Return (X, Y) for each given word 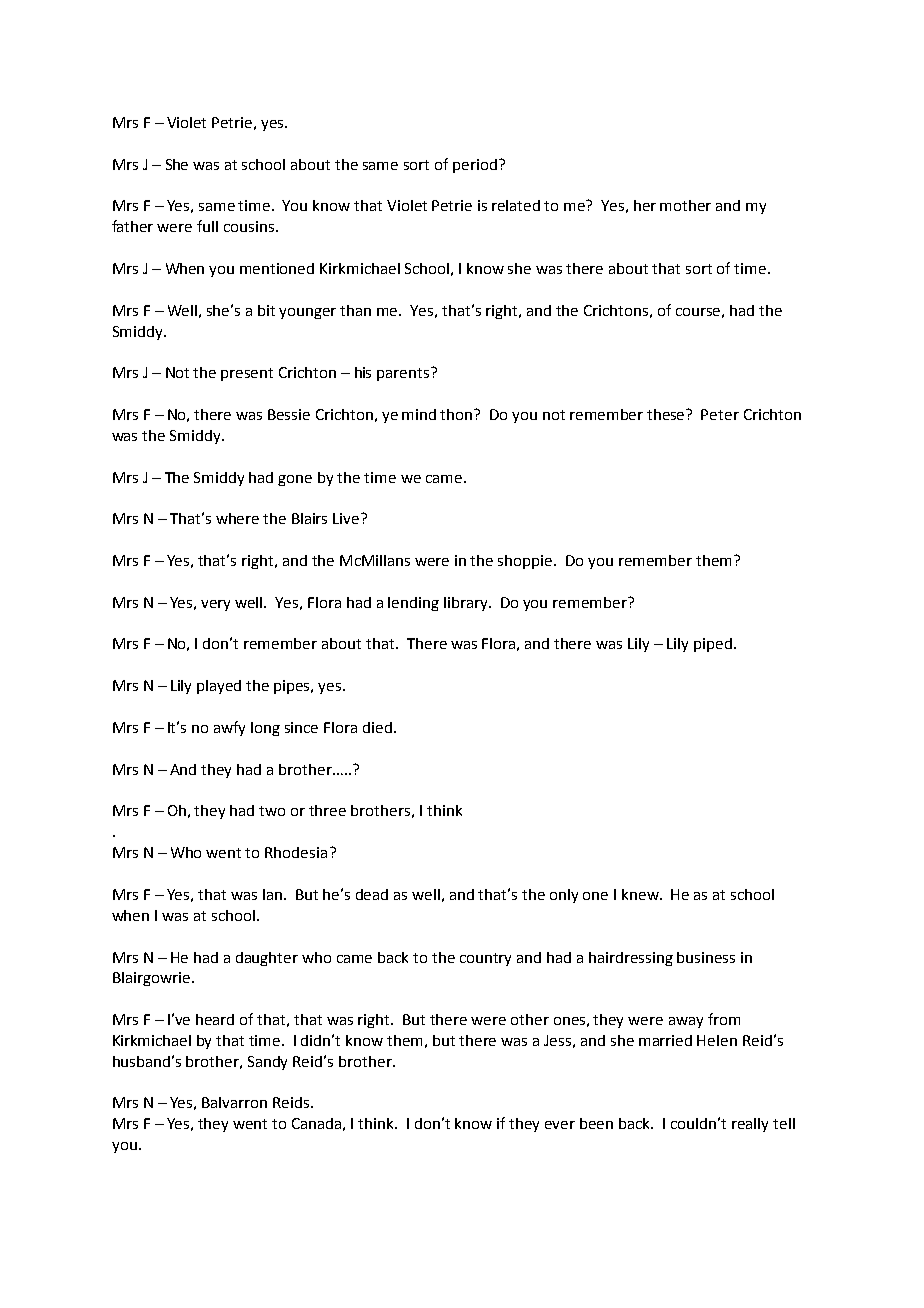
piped (713, 645)
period (475, 166)
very (215, 605)
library (467, 604)
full (207, 226)
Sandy (267, 1063)
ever (560, 1125)
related (516, 205)
